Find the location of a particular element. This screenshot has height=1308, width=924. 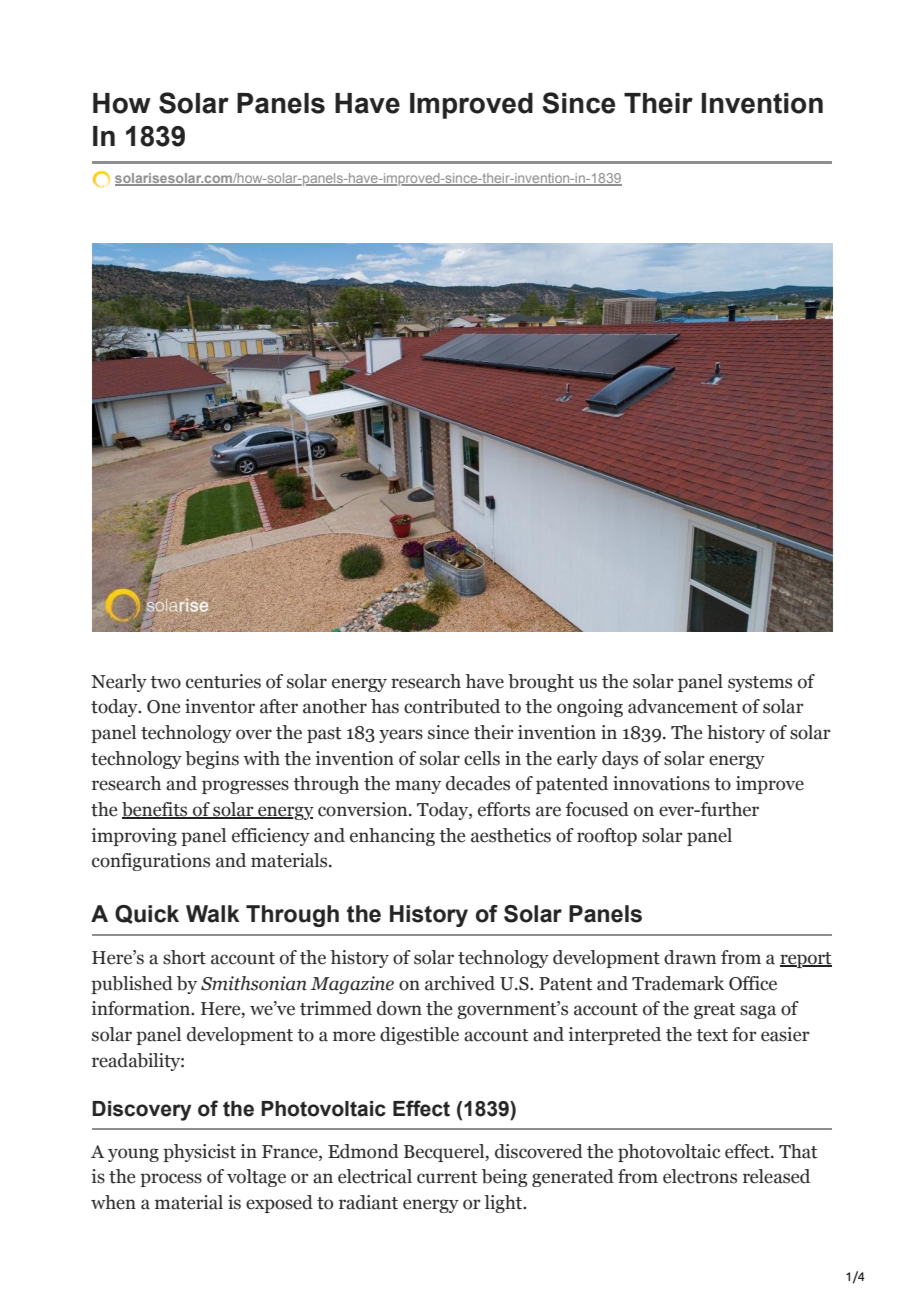

inventor is located at coordinates (220, 706).
